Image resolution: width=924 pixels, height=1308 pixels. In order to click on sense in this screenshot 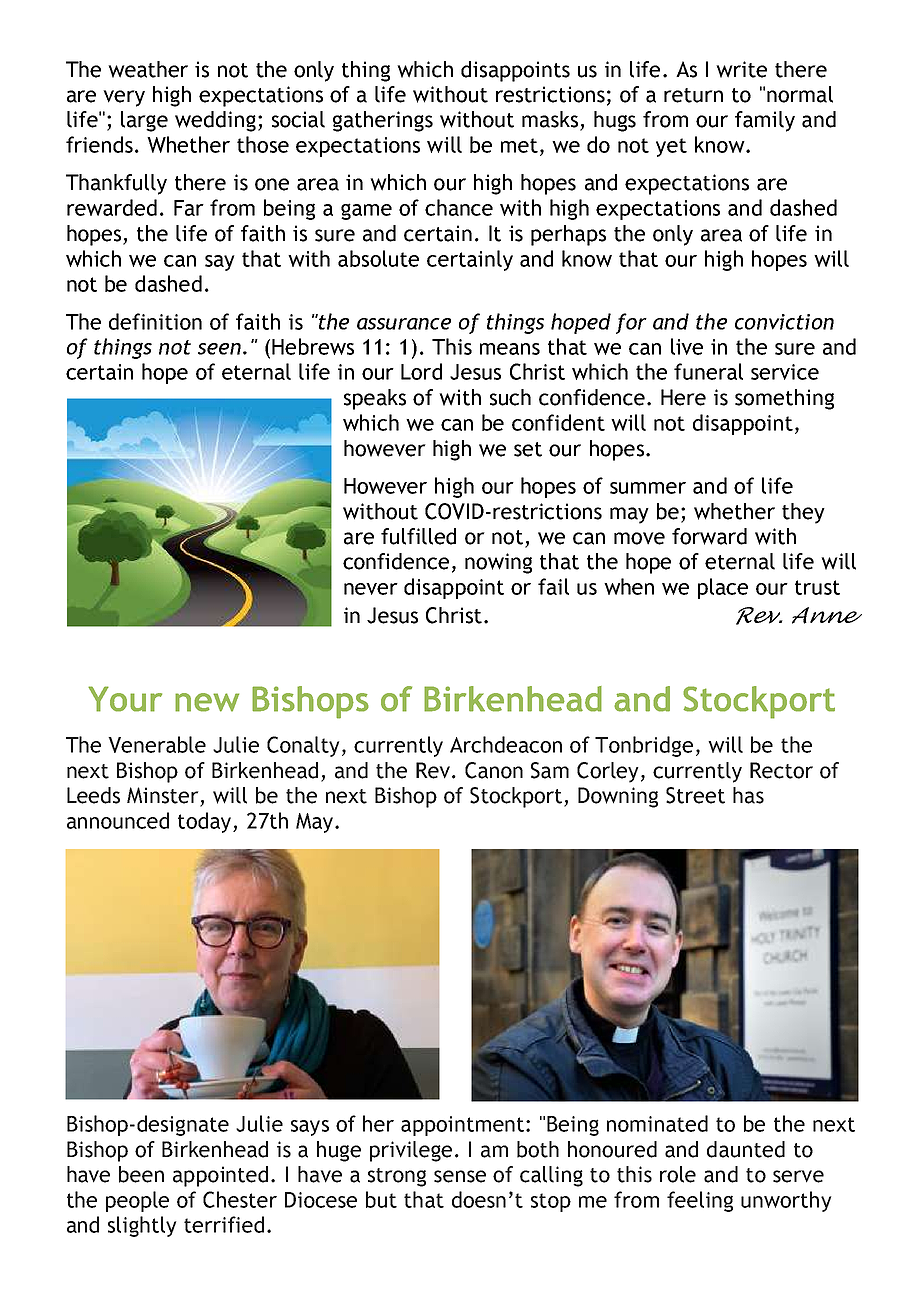, I will do `click(460, 1176)`.
